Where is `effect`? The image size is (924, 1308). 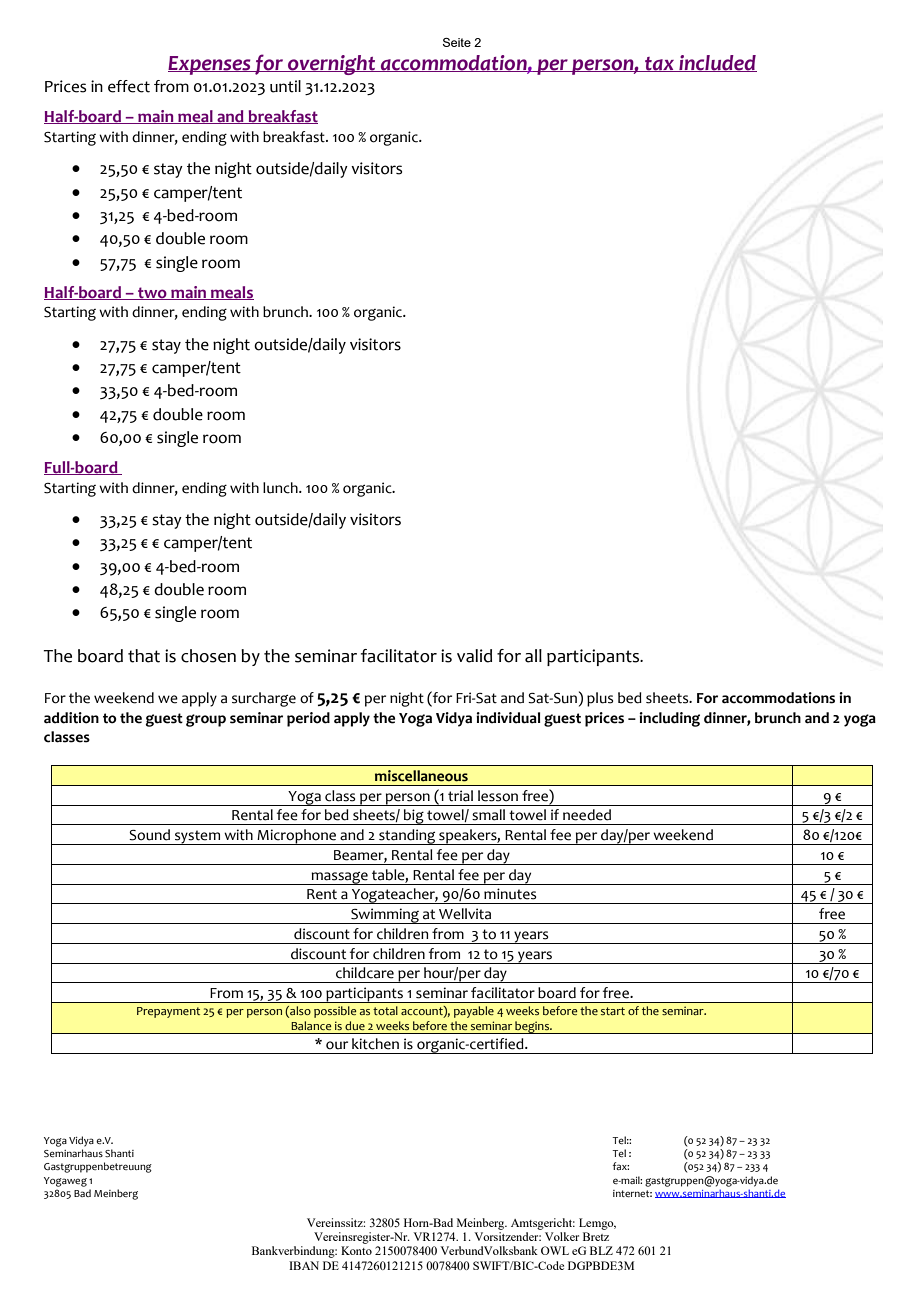 effect is located at coordinates (129, 86).
